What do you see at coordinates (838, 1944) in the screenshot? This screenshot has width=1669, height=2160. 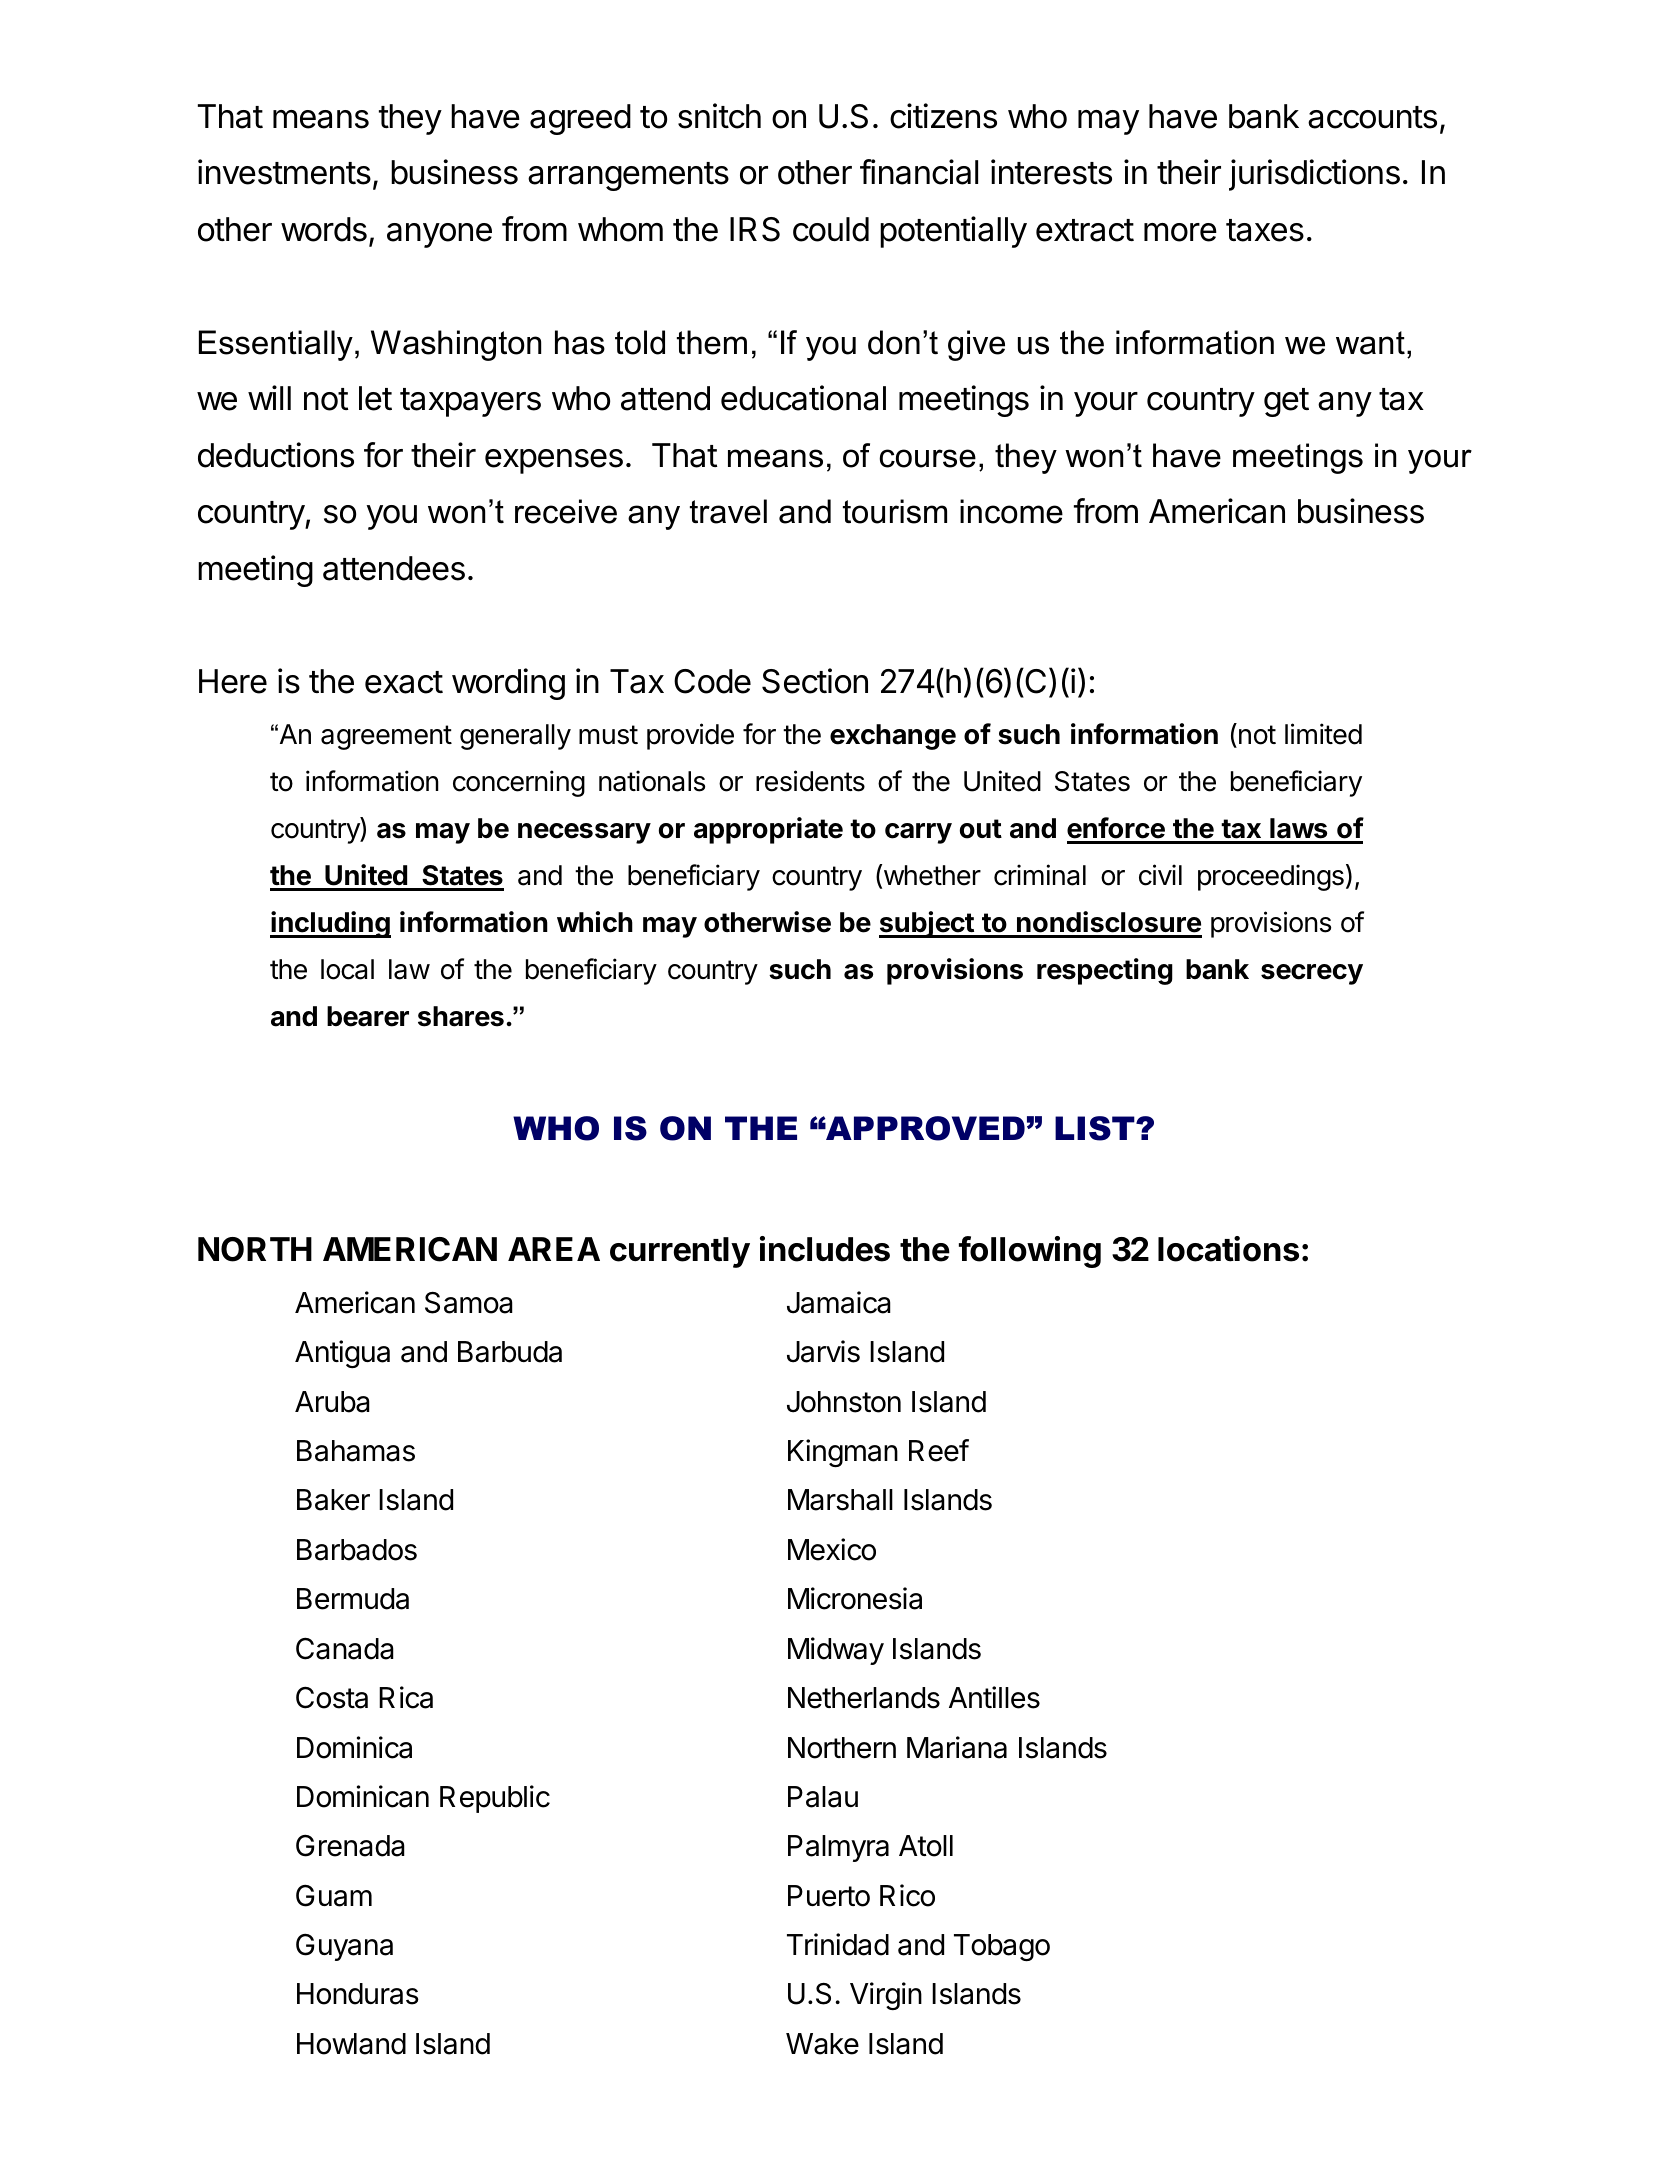 I see `Trinidad` at bounding box center [838, 1944].
